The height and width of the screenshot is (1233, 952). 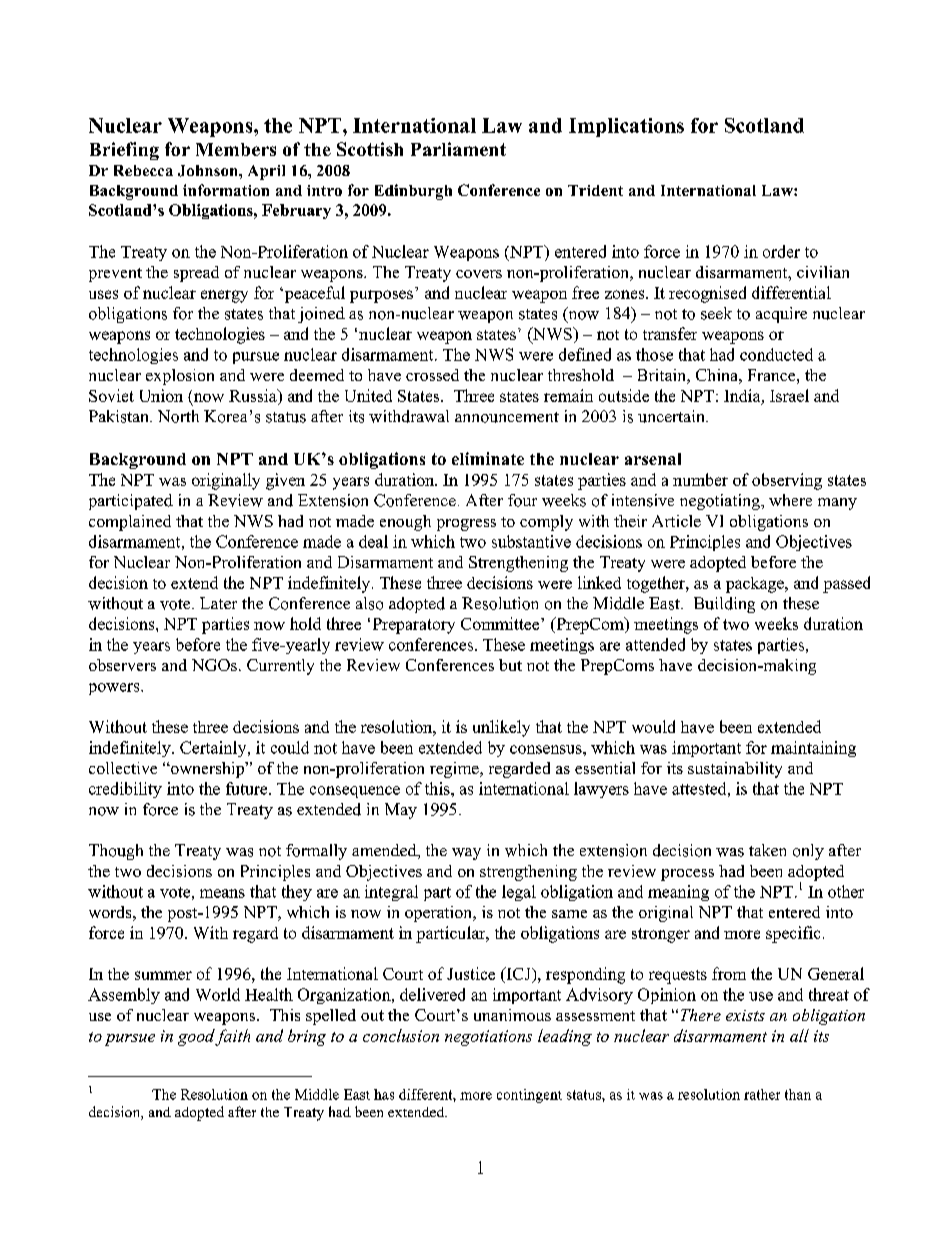 What do you see at coordinates (626, 127) in the screenshot?
I see `Implications` at bounding box center [626, 127].
